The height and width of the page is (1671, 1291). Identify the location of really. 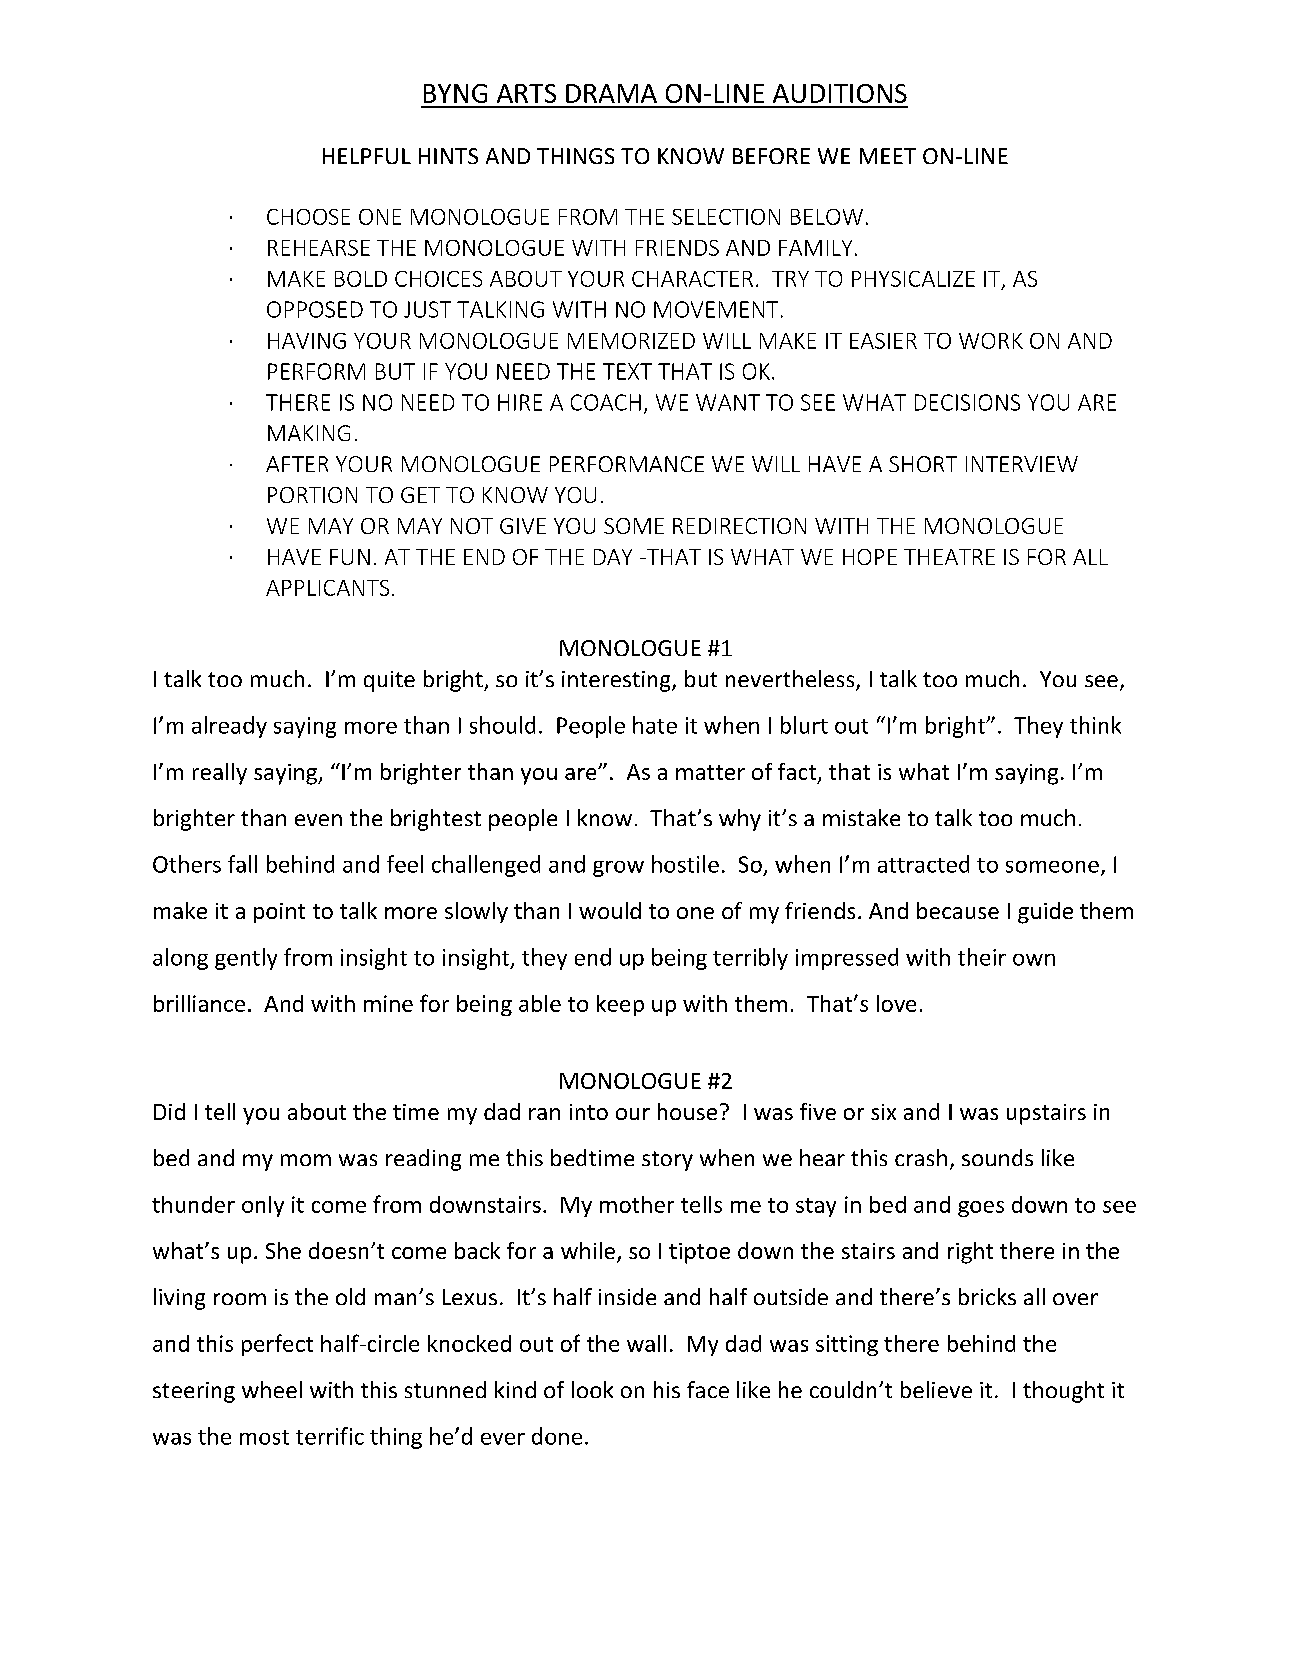
(220, 774).
